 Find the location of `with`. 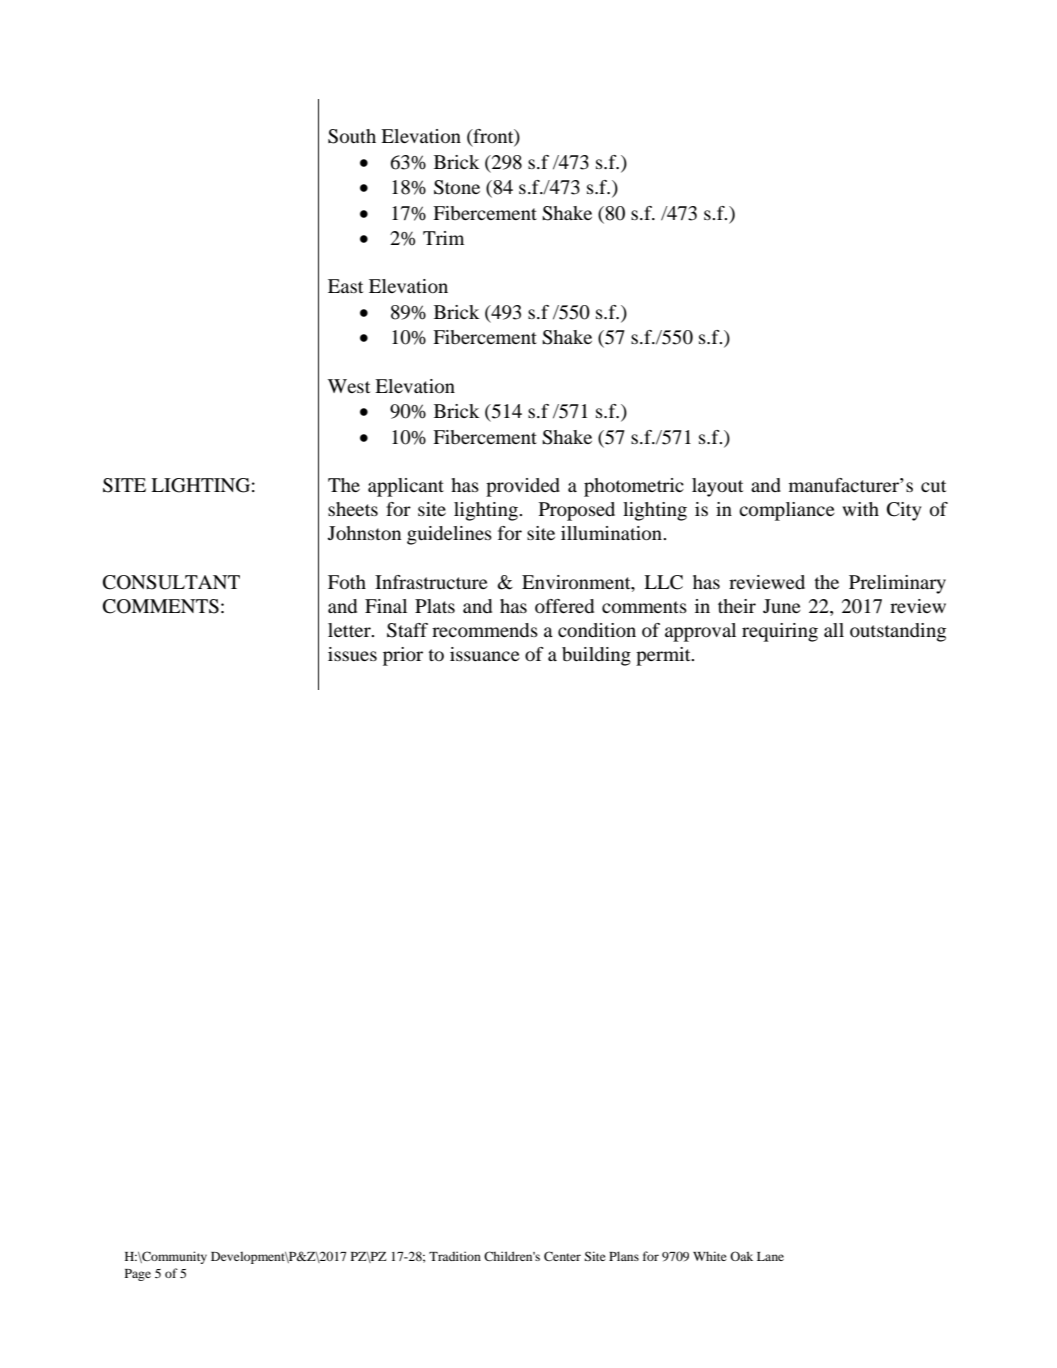

with is located at coordinates (860, 509).
